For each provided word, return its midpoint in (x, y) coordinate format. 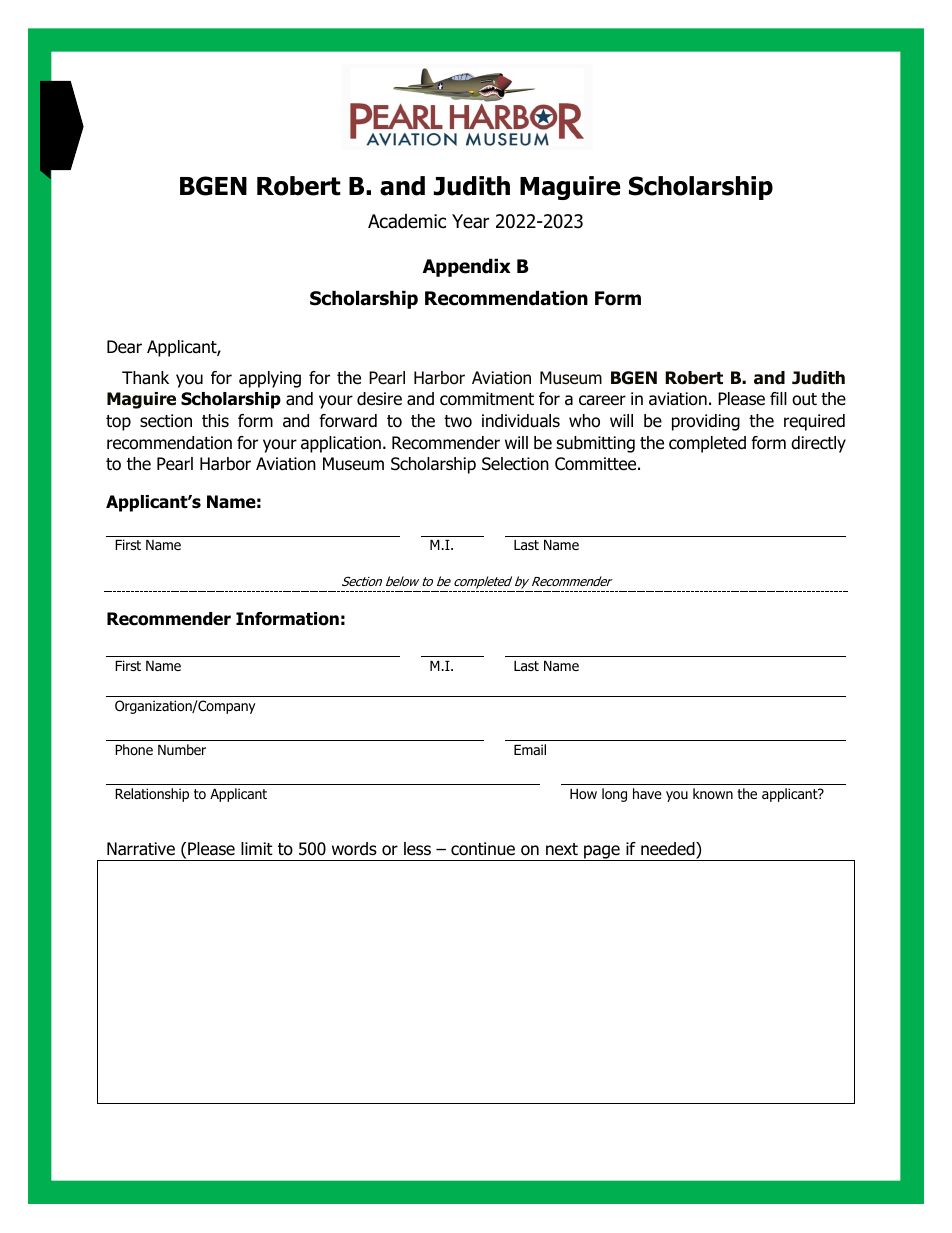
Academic (407, 221)
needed (669, 849)
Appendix (467, 267)
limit (257, 848)
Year (470, 221)
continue (483, 849)
